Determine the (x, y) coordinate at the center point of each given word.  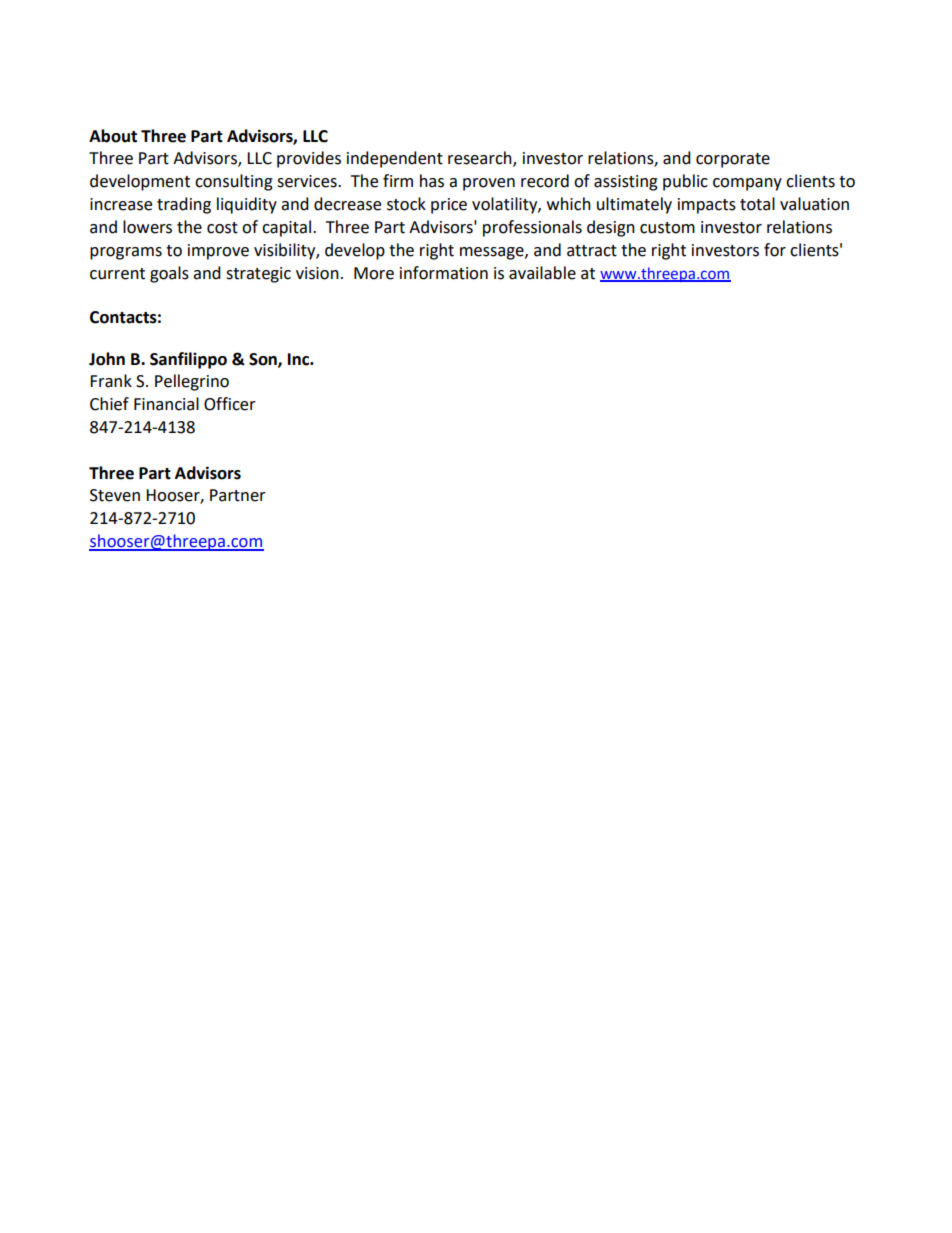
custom (667, 228)
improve (218, 252)
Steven (115, 495)
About (113, 136)
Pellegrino (192, 382)
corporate (733, 160)
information (444, 273)
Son (264, 360)
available (542, 273)
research (481, 159)
